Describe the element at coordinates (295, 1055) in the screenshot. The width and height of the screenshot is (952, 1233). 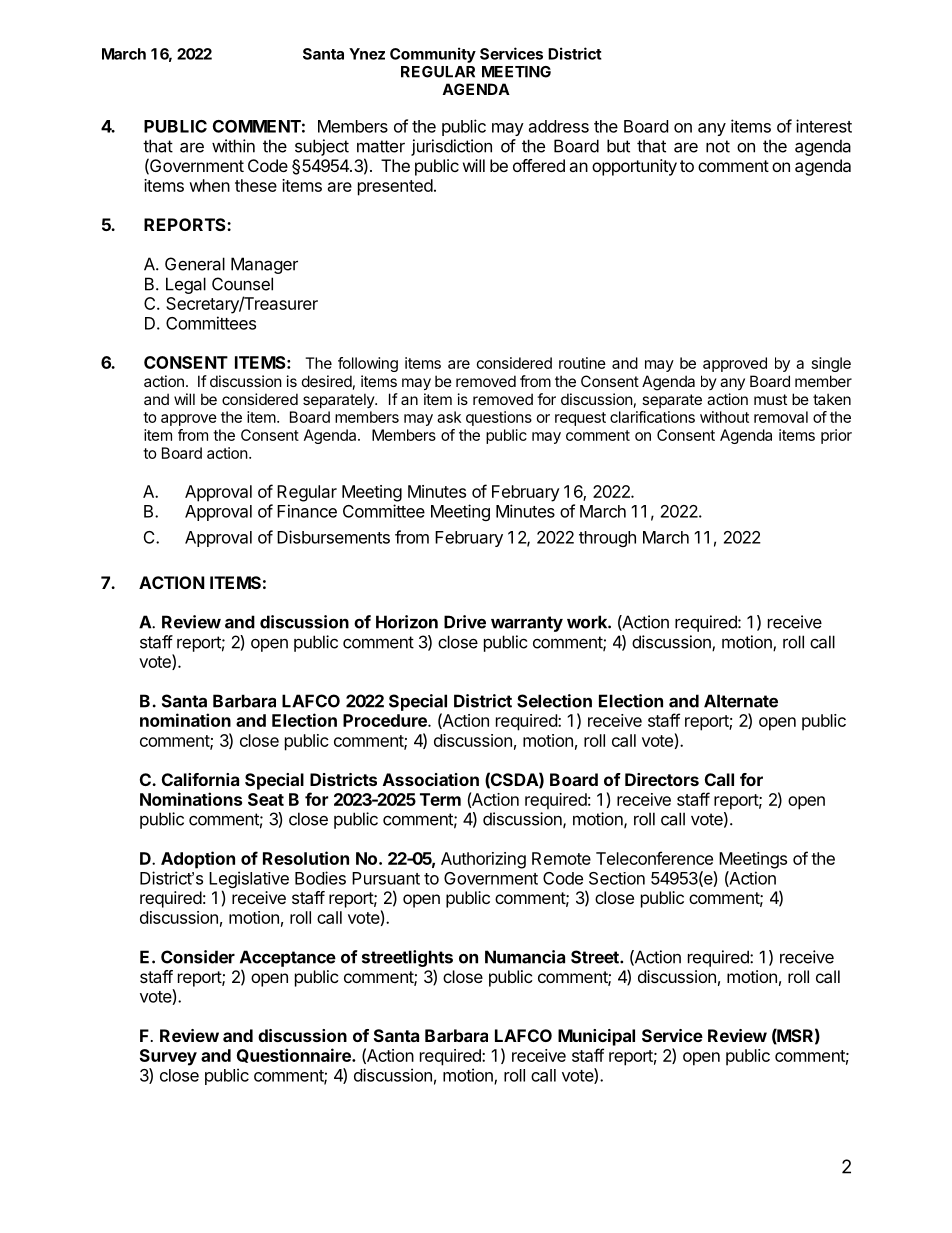
I see `Questionnaire` at that location.
